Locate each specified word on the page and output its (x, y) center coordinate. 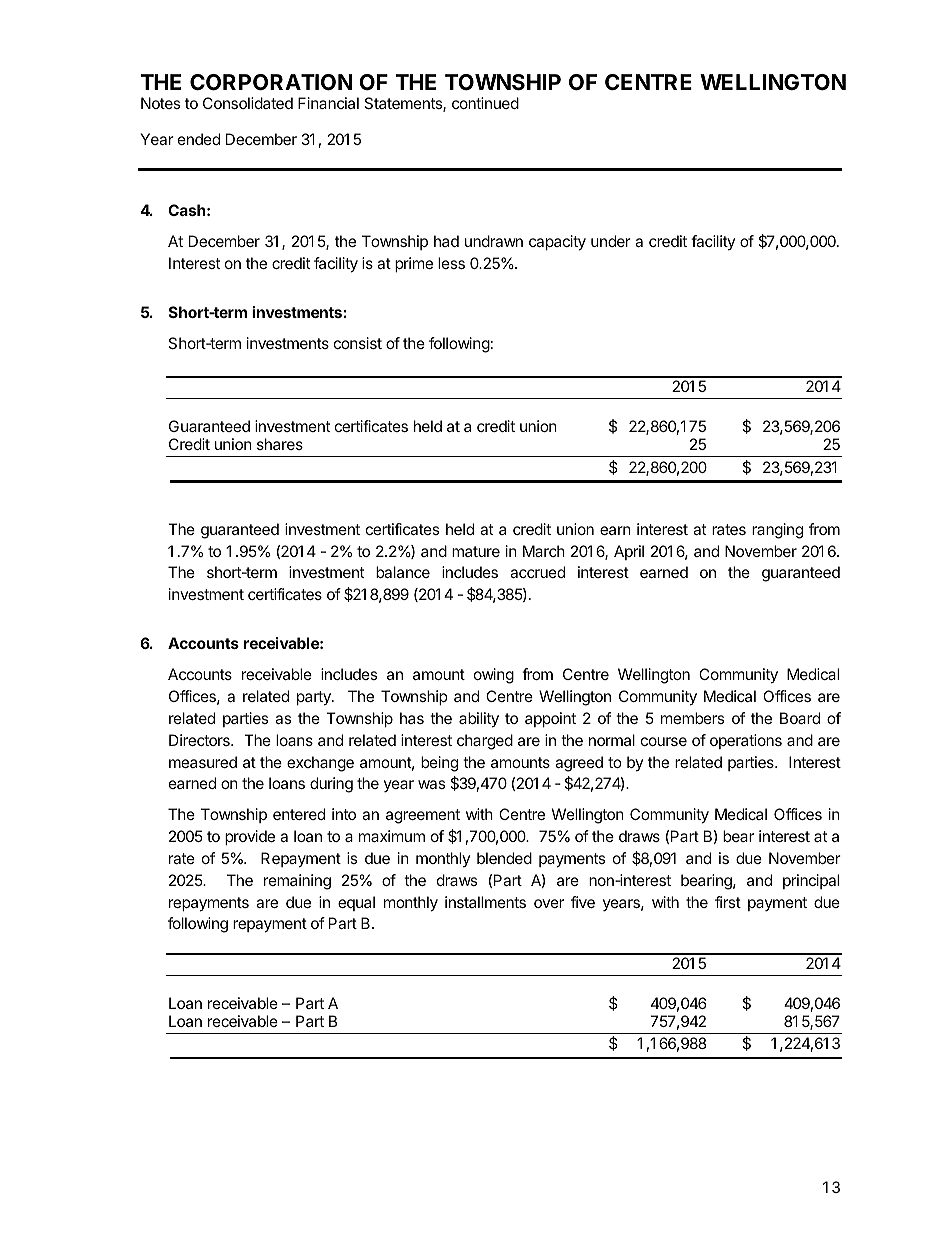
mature (476, 551)
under (611, 241)
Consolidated (248, 103)
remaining (297, 882)
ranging (777, 531)
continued (485, 103)
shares (280, 444)
